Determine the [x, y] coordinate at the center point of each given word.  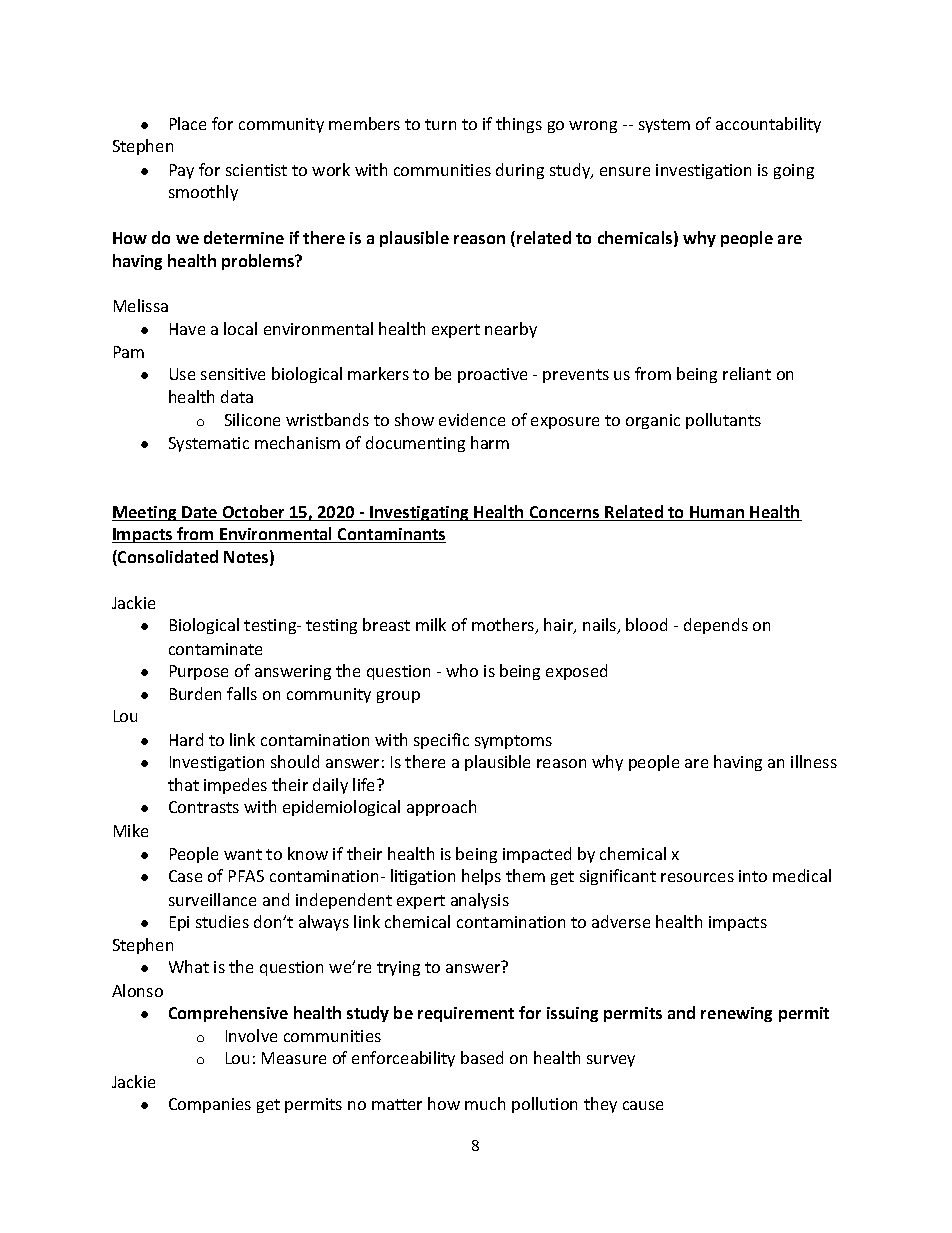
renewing [736, 1014]
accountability [768, 125]
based [482, 1057]
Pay [182, 171]
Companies [210, 1105]
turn [440, 124]
